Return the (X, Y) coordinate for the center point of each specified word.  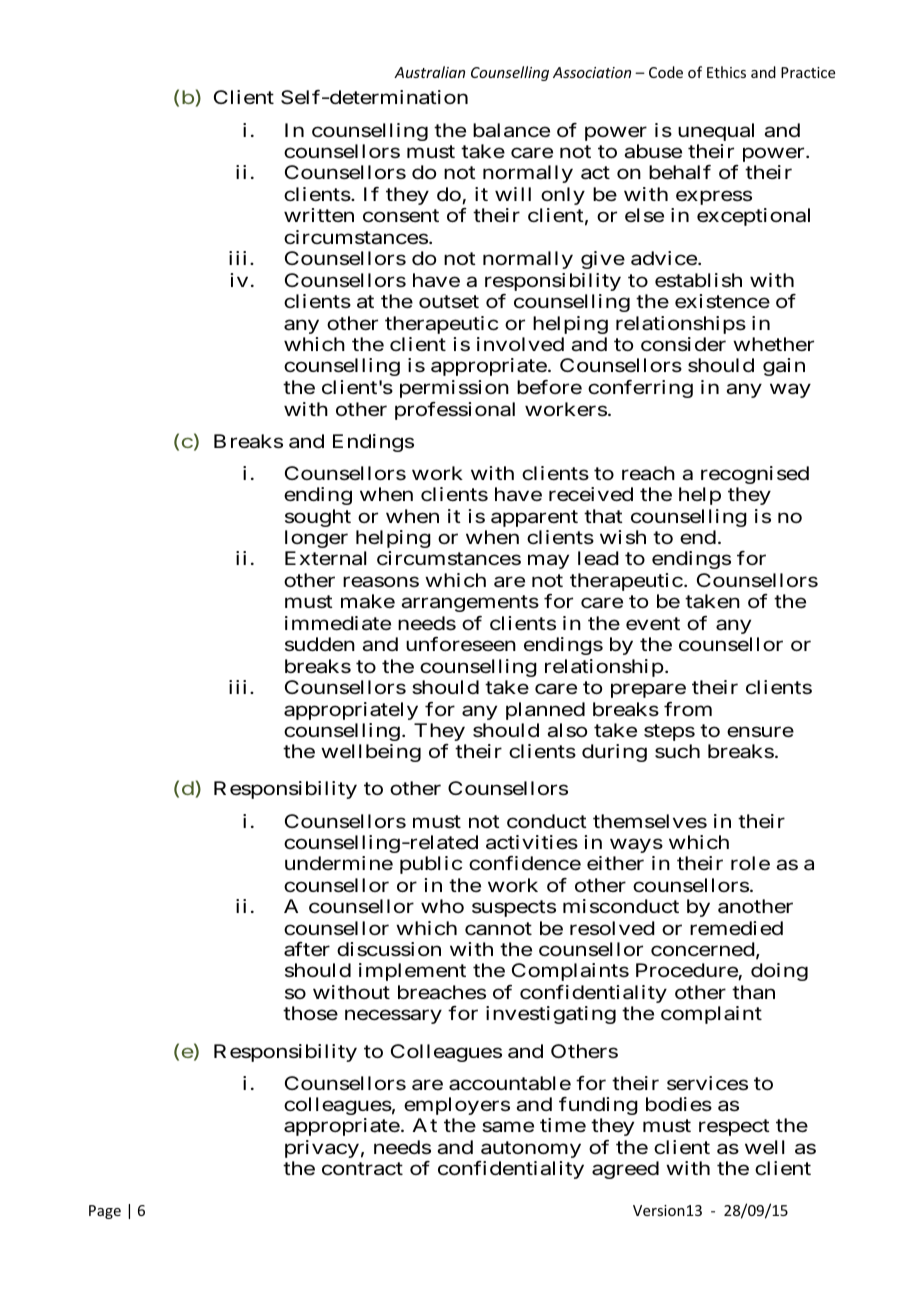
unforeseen (461, 644)
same (508, 1127)
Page (105, 1212)
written (319, 215)
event (653, 623)
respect (734, 1128)
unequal (716, 132)
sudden (320, 644)
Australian (429, 72)
